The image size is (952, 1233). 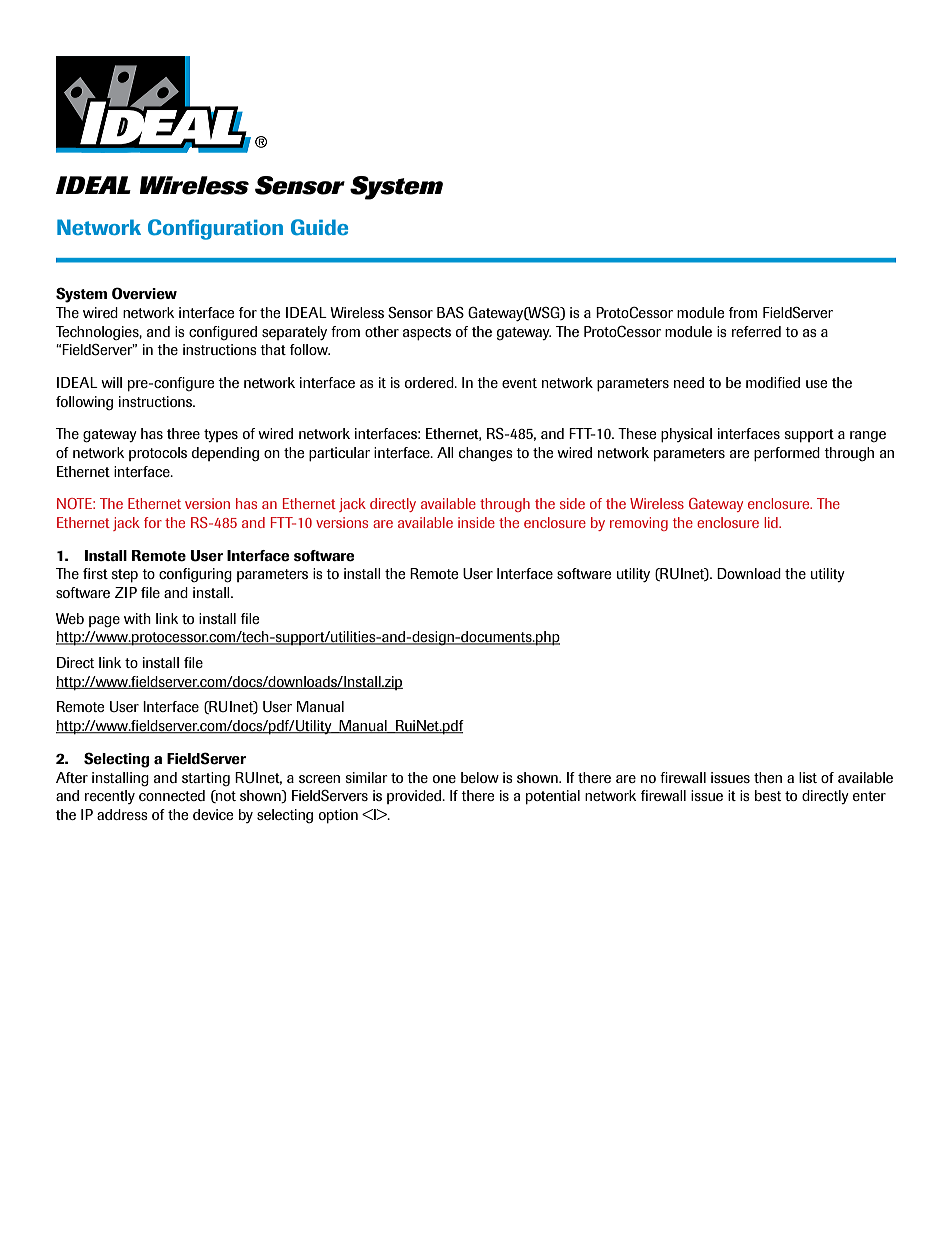 What do you see at coordinates (756, 331) in the screenshot?
I see `referred` at bounding box center [756, 331].
